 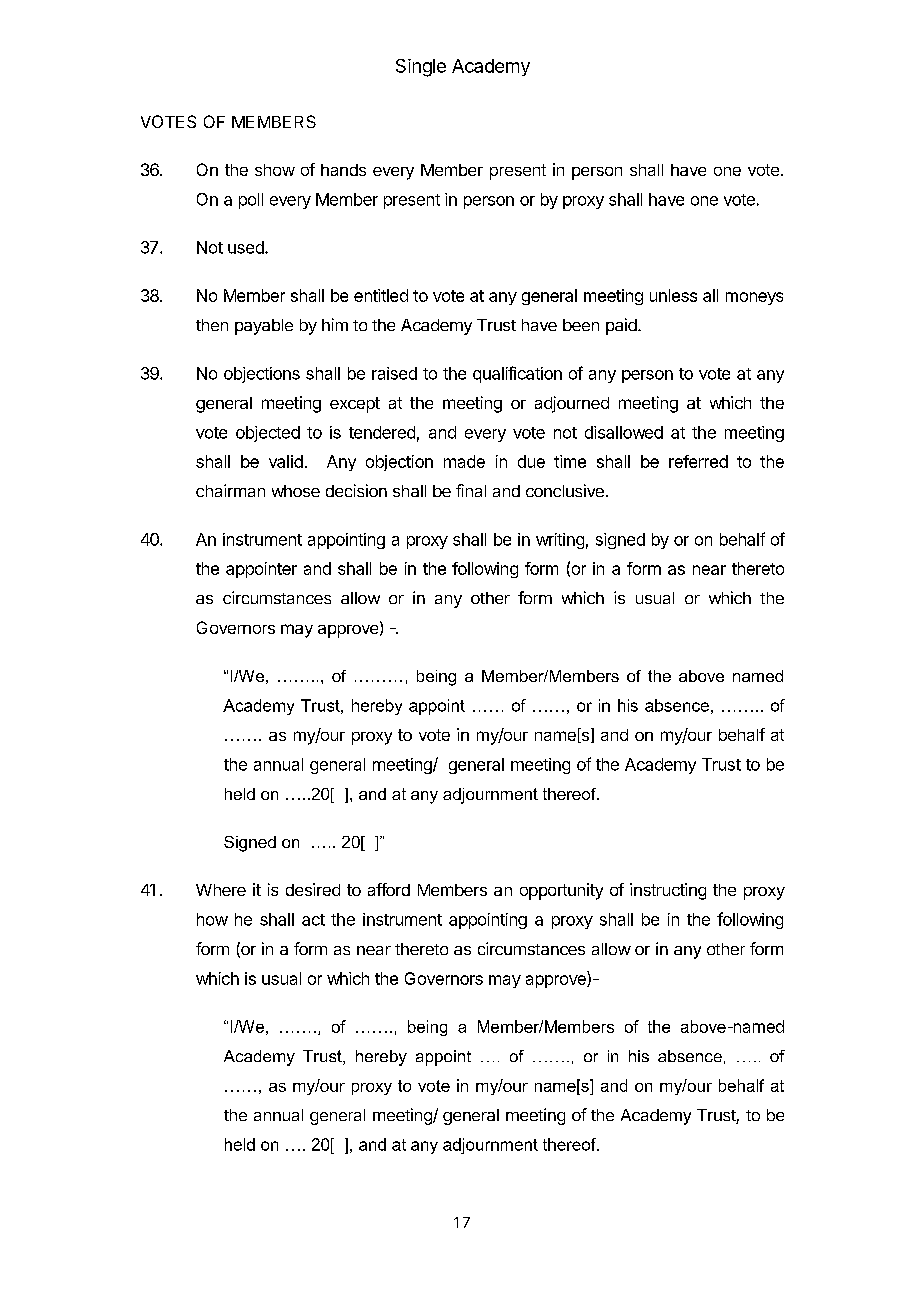 I want to click on unless, so click(x=673, y=295).
